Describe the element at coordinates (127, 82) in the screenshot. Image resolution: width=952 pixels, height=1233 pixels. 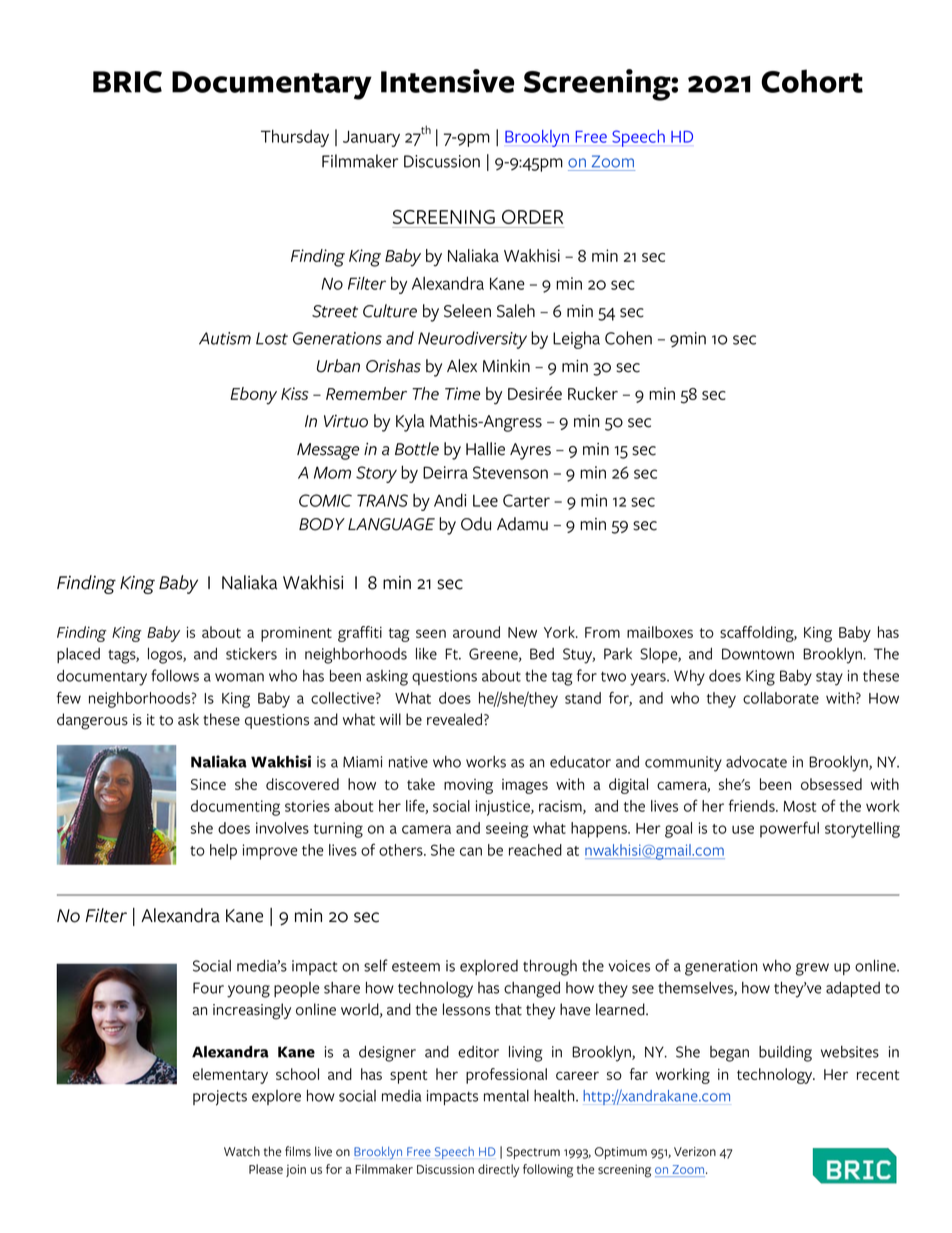
I see `BRIC` at that location.
